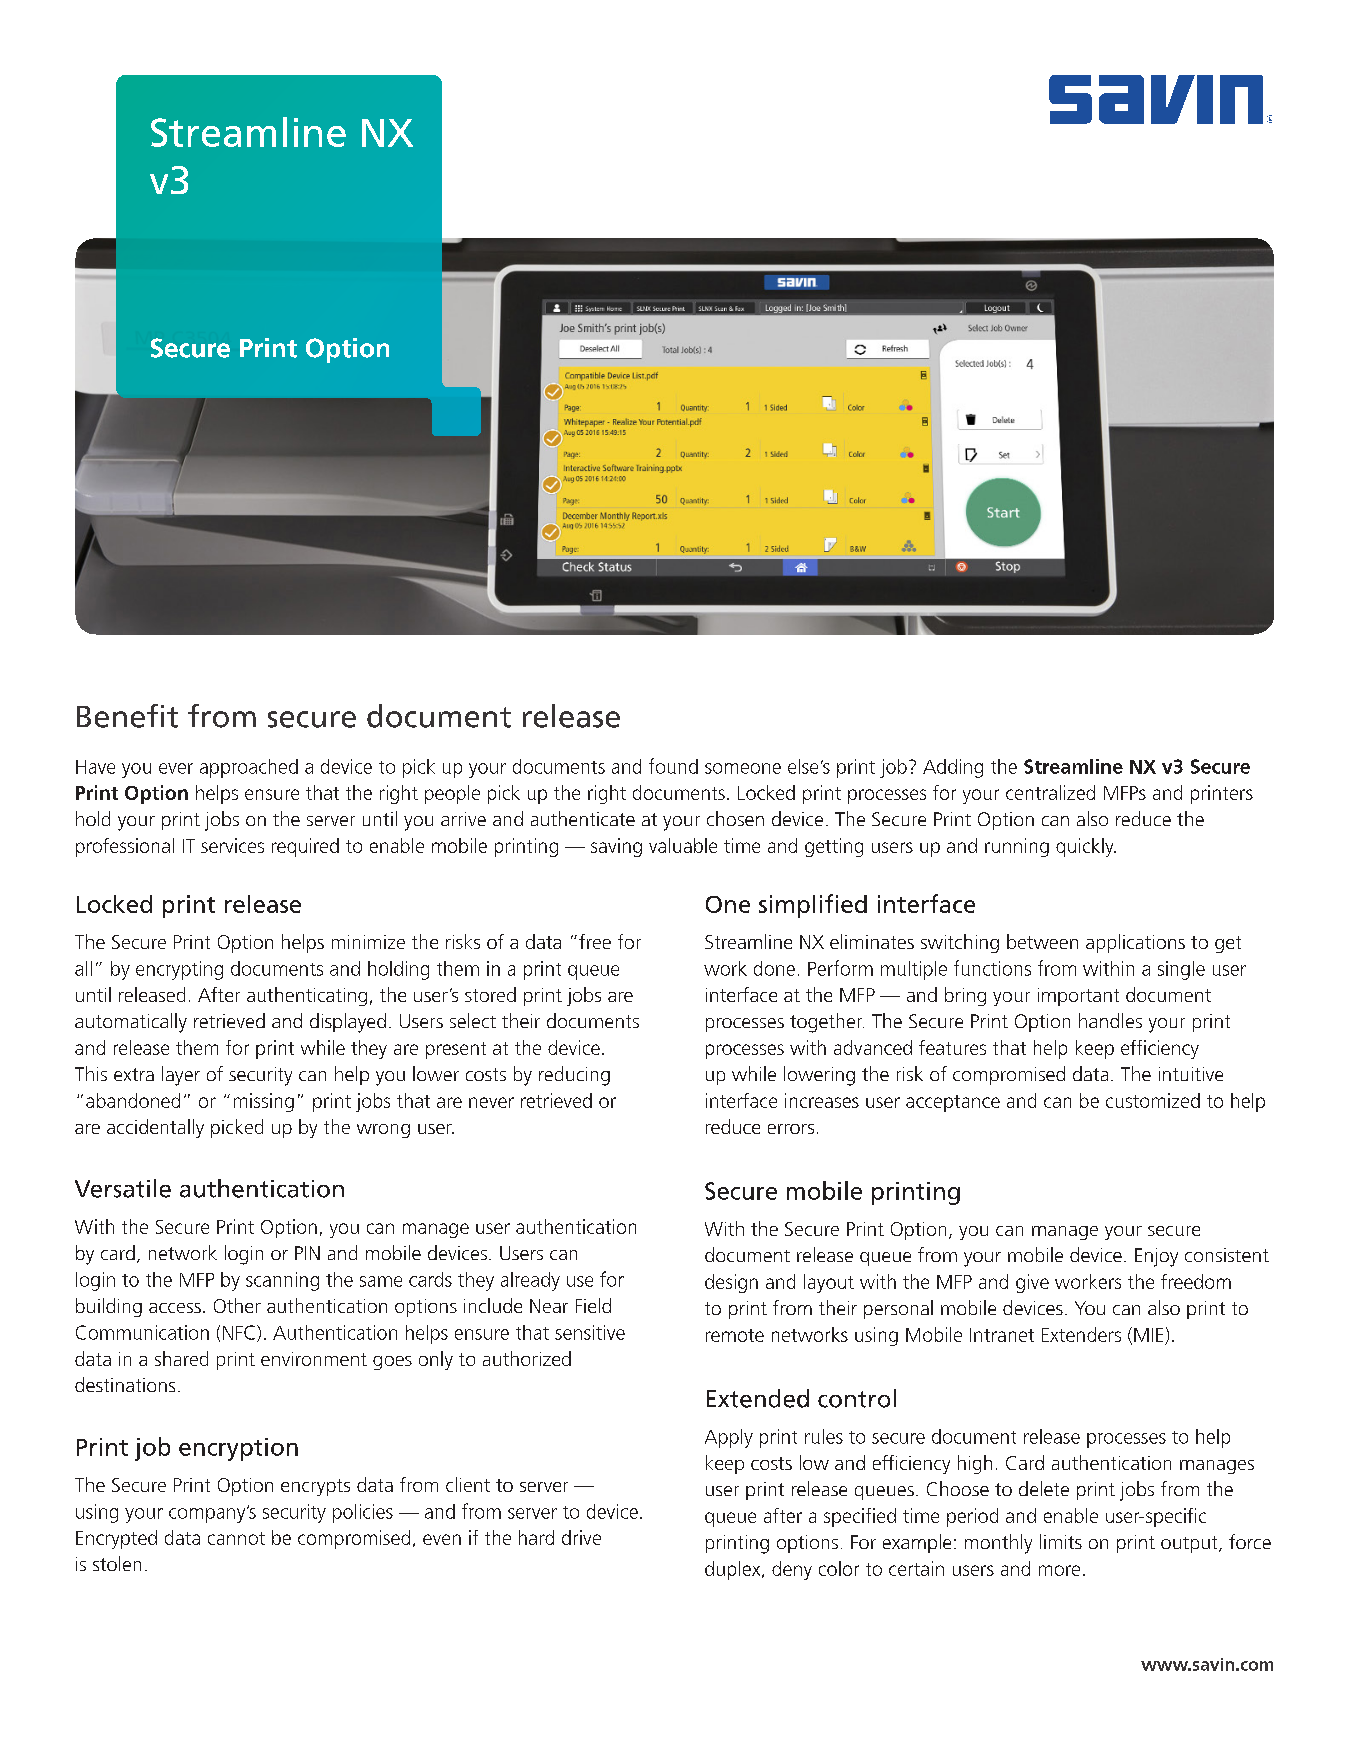 The width and height of the screenshot is (1349, 1745). I want to click on accidentally, so click(155, 1128).
